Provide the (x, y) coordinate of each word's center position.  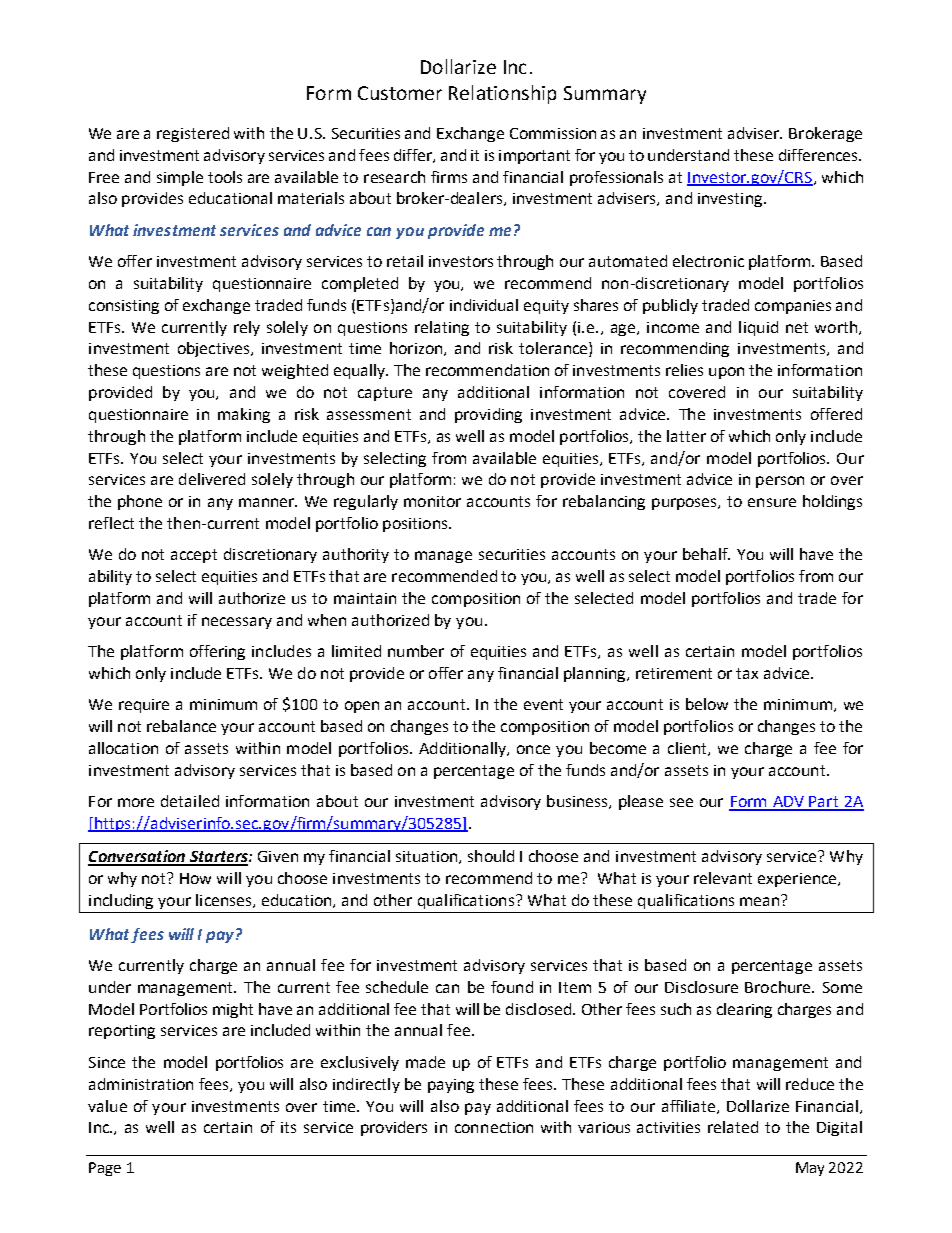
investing (730, 200)
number (416, 651)
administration (141, 1084)
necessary (237, 623)
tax (747, 673)
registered (193, 134)
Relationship (502, 94)
